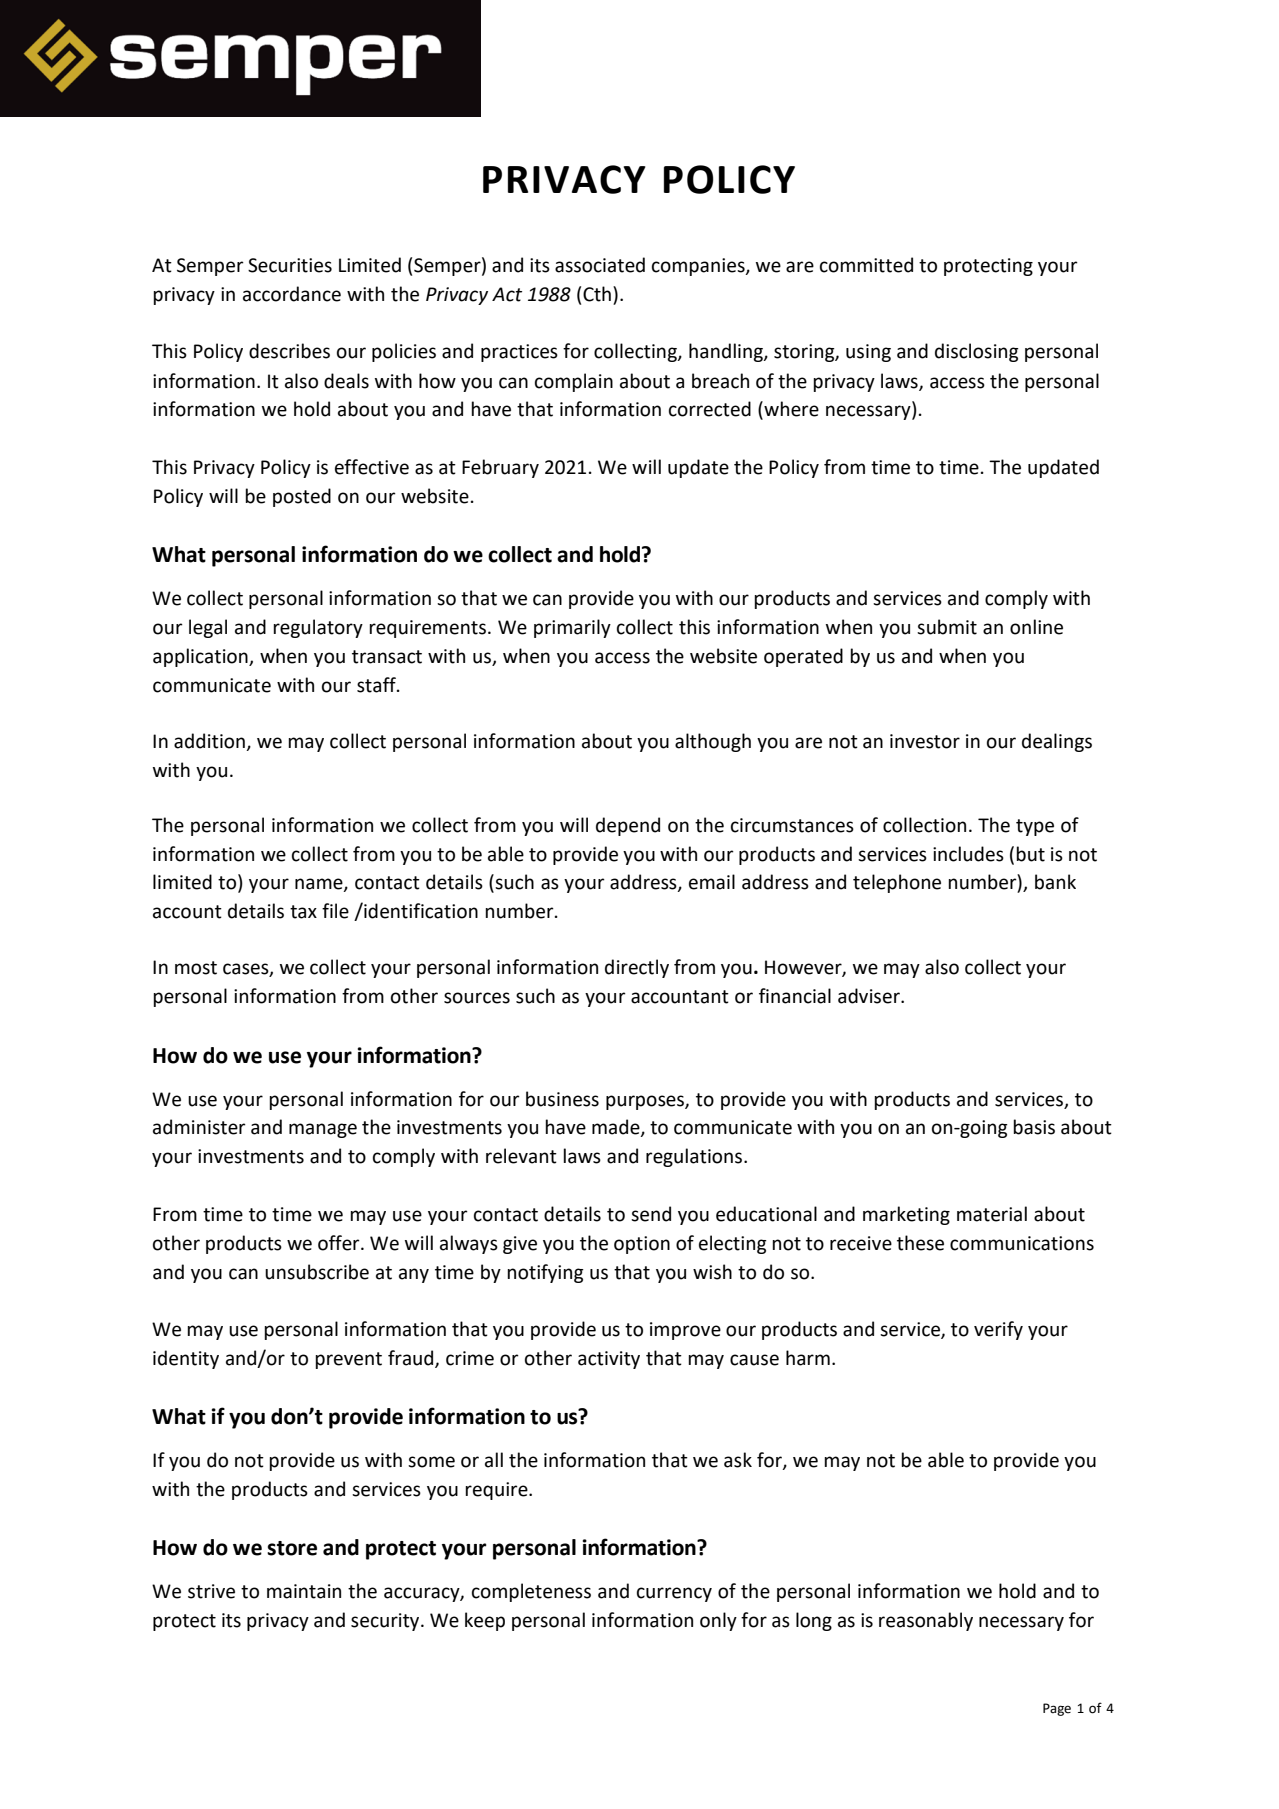 Image resolution: width=1279 pixels, height=1809 pixels. What do you see at coordinates (303, 912) in the page?
I see `tax` at bounding box center [303, 912].
